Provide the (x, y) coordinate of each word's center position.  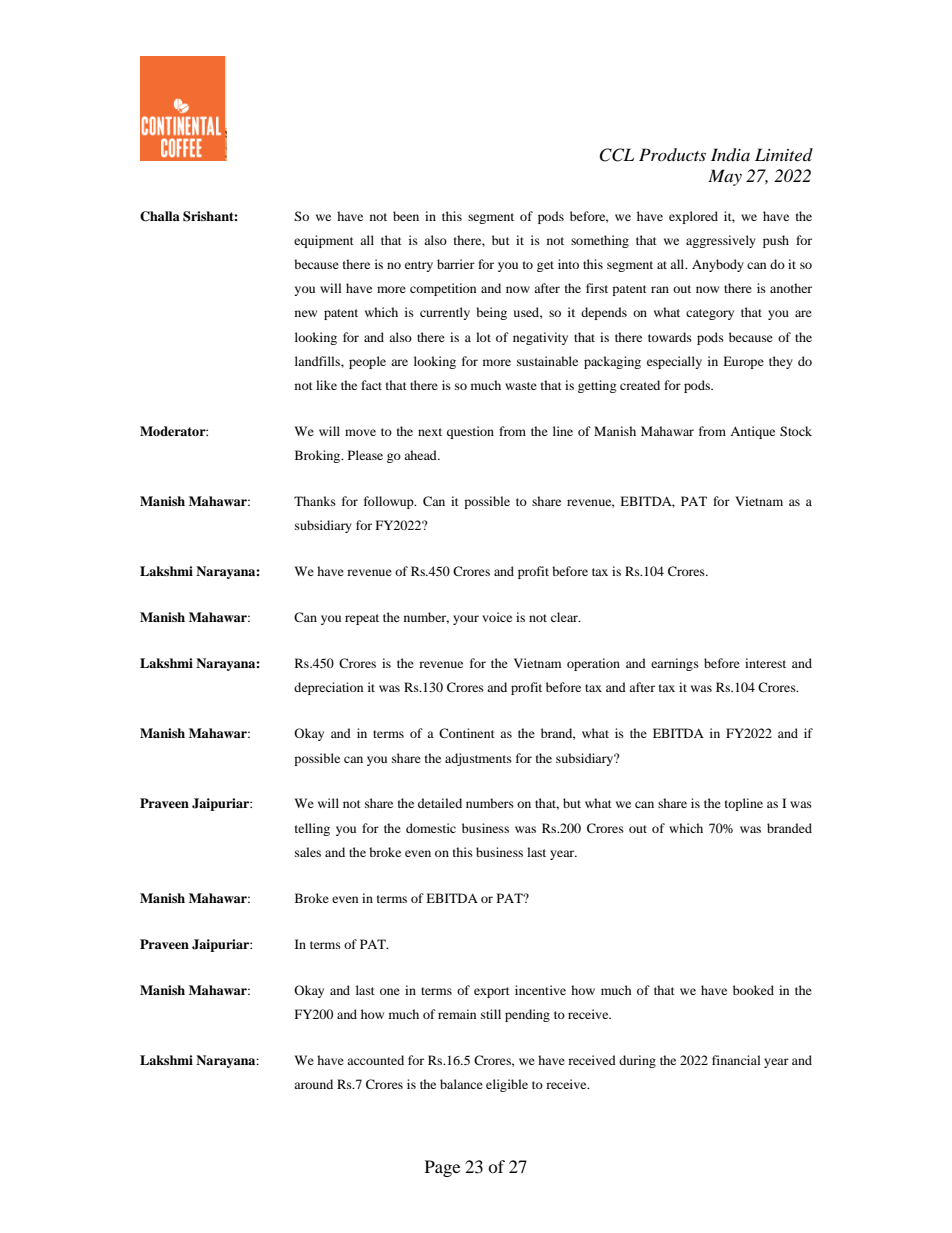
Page (442, 1168)
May (725, 177)
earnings (675, 664)
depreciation (328, 688)
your (466, 620)
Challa (160, 216)
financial (736, 1060)
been (406, 216)
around (313, 1084)
